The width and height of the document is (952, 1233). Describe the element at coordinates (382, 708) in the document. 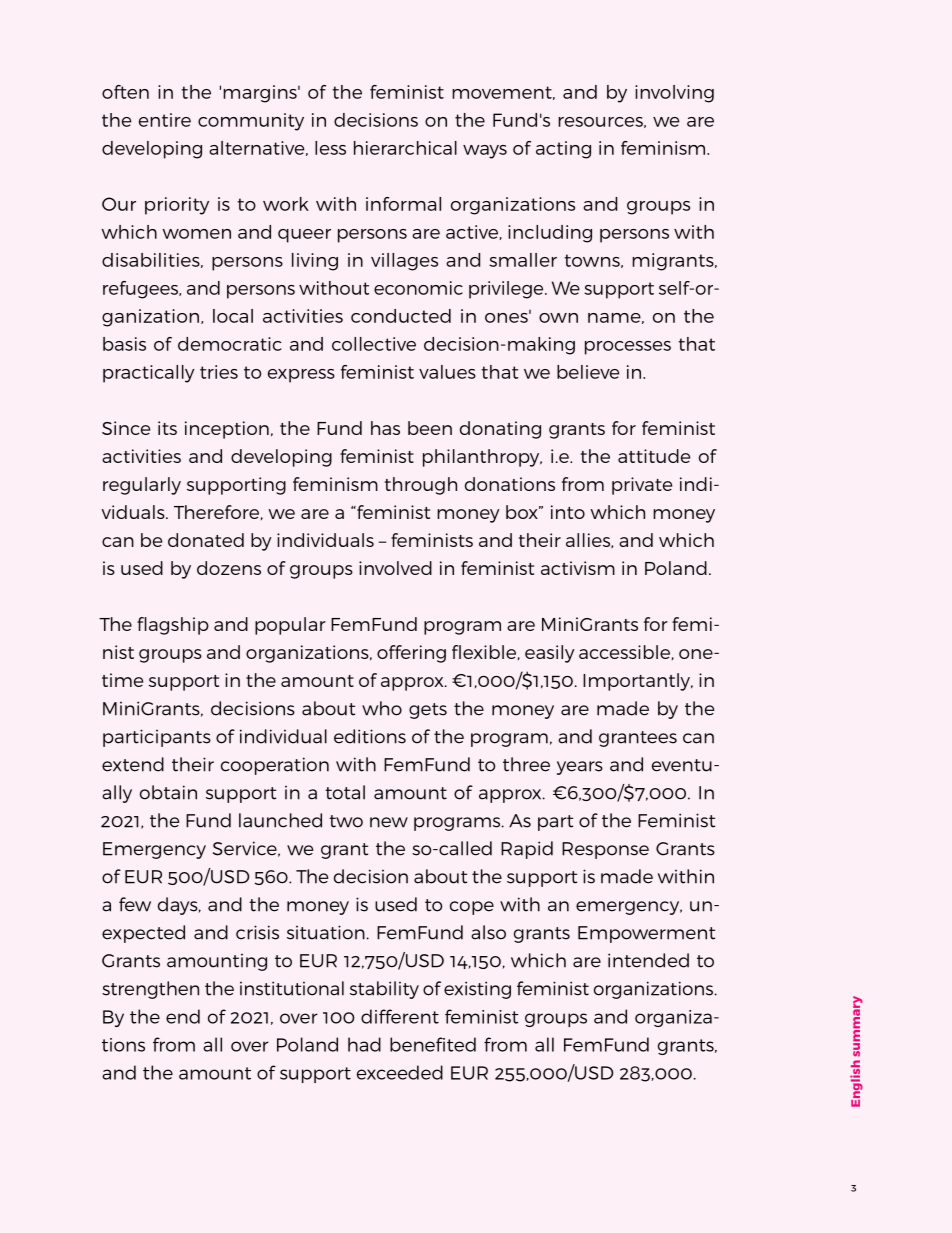

I see `who` at that location.
